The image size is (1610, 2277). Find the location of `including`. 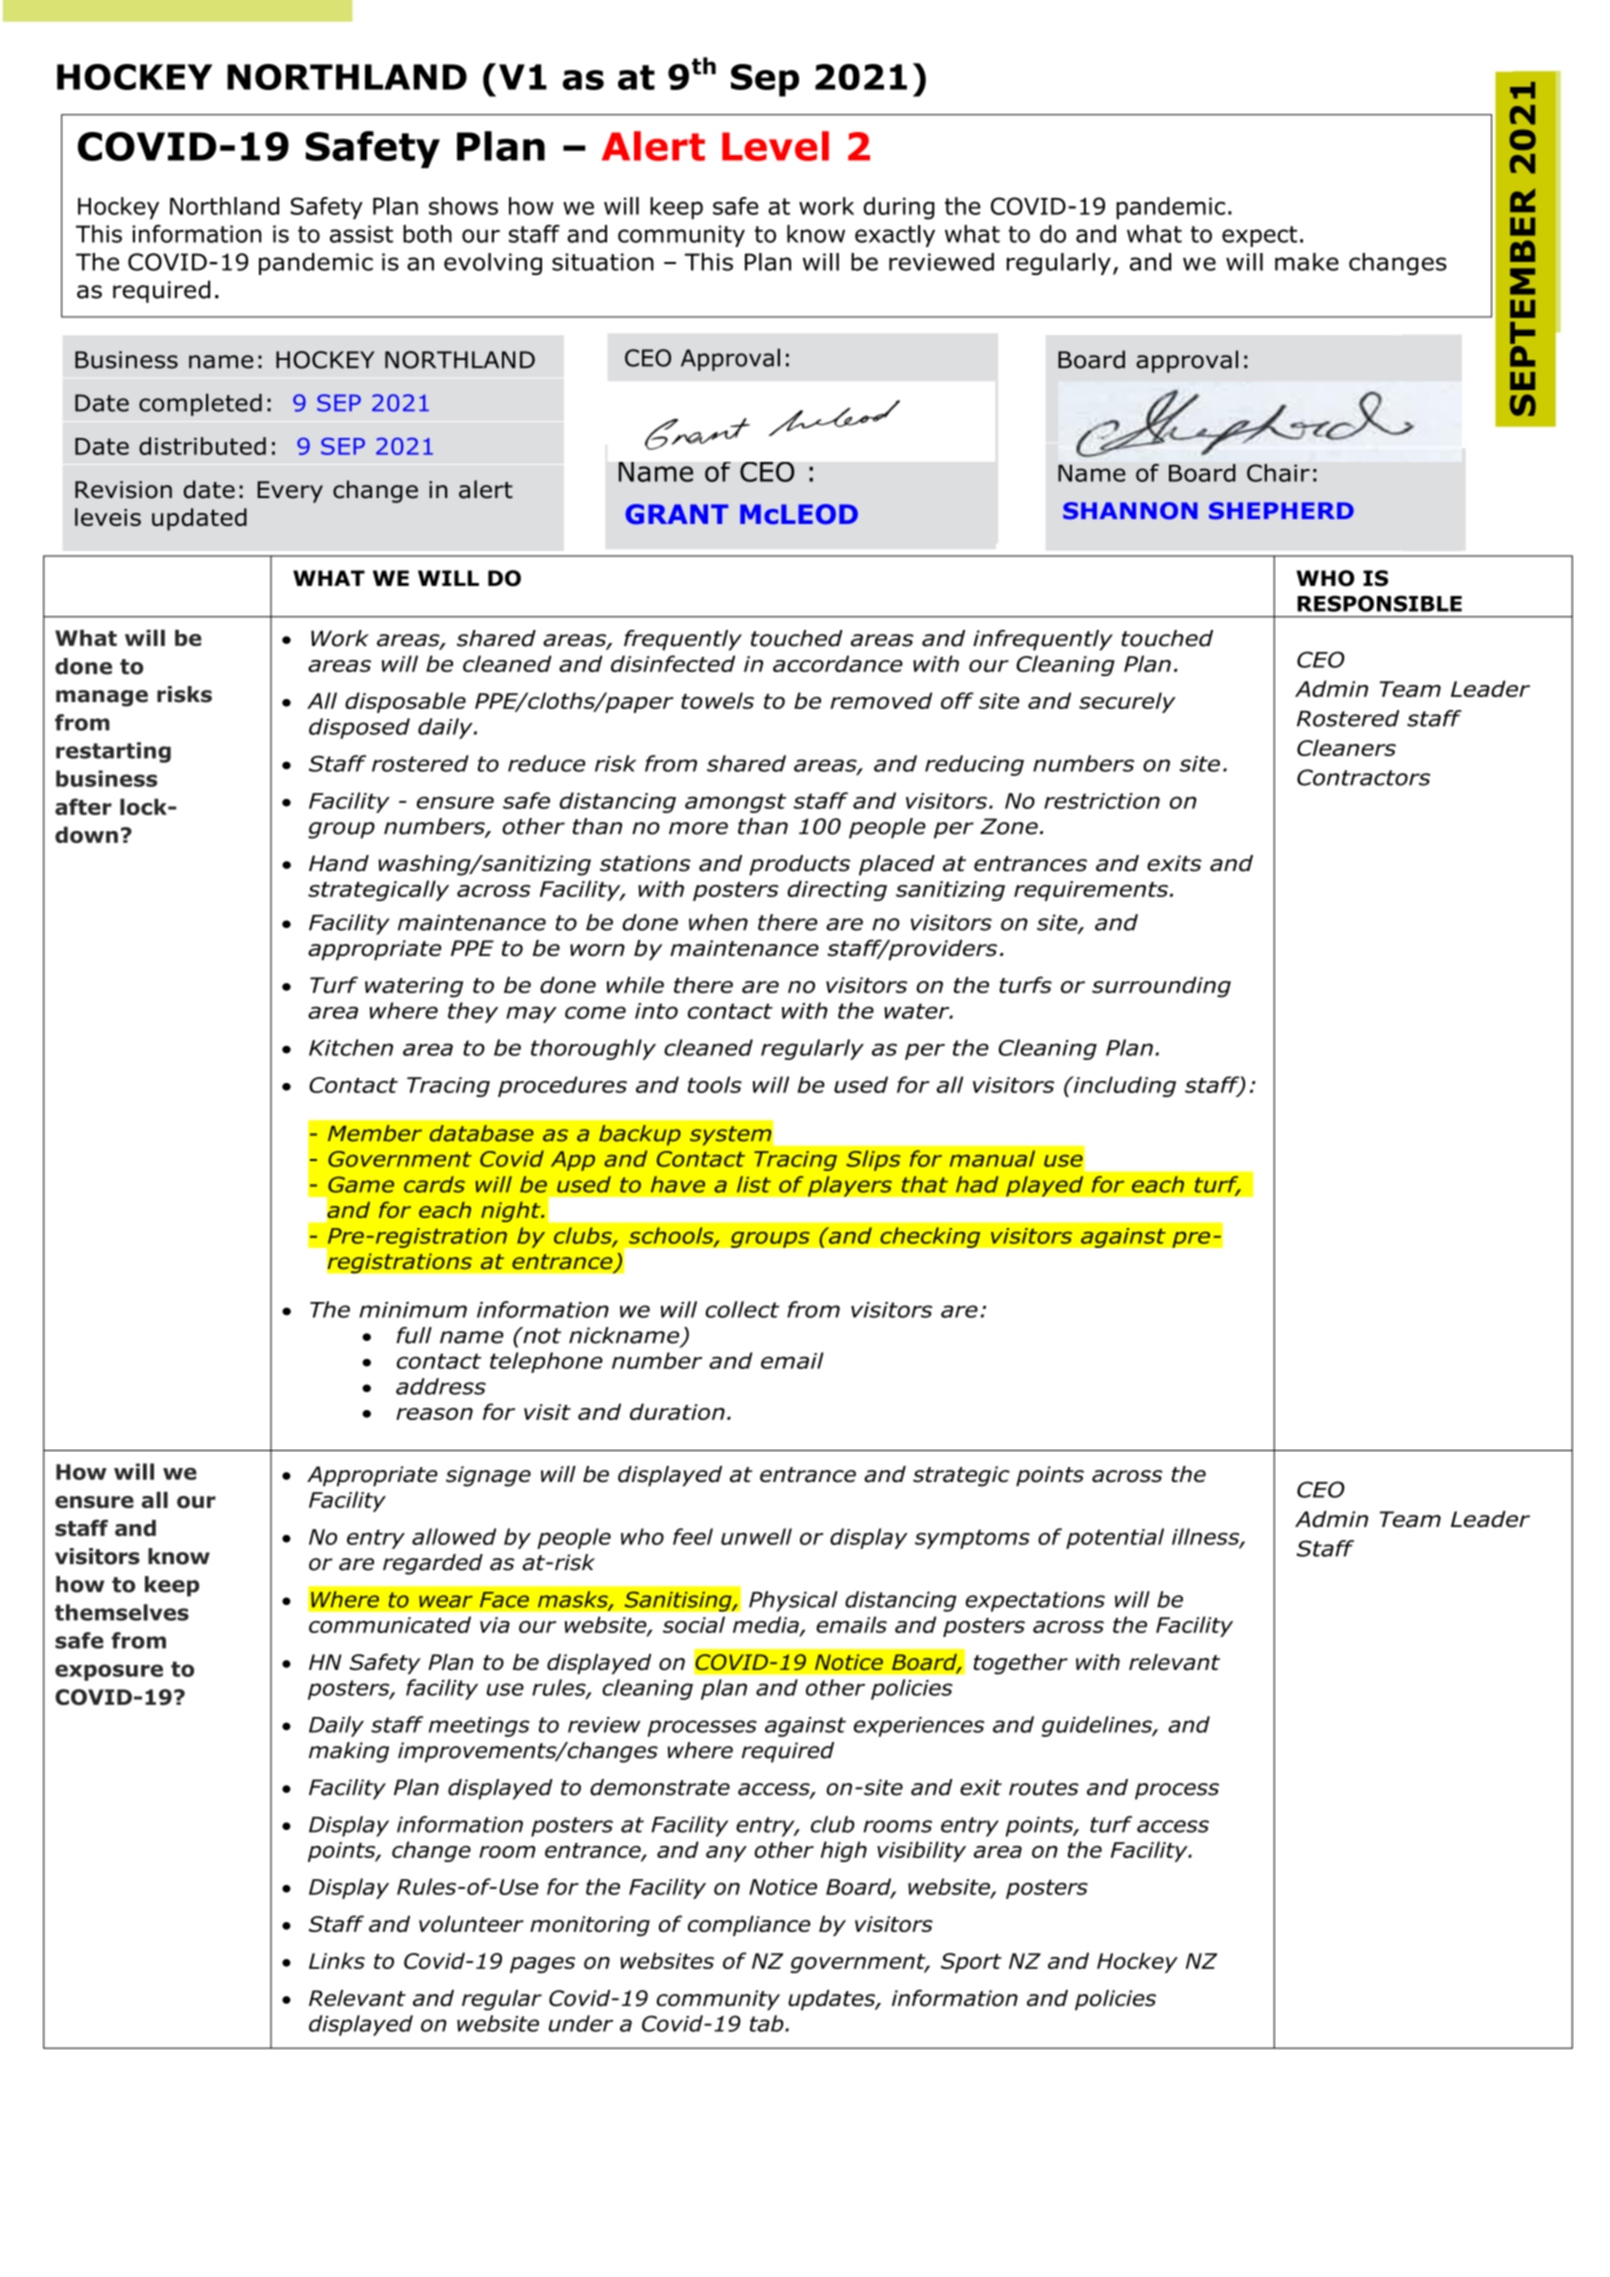

including is located at coordinates (1123, 1086).
